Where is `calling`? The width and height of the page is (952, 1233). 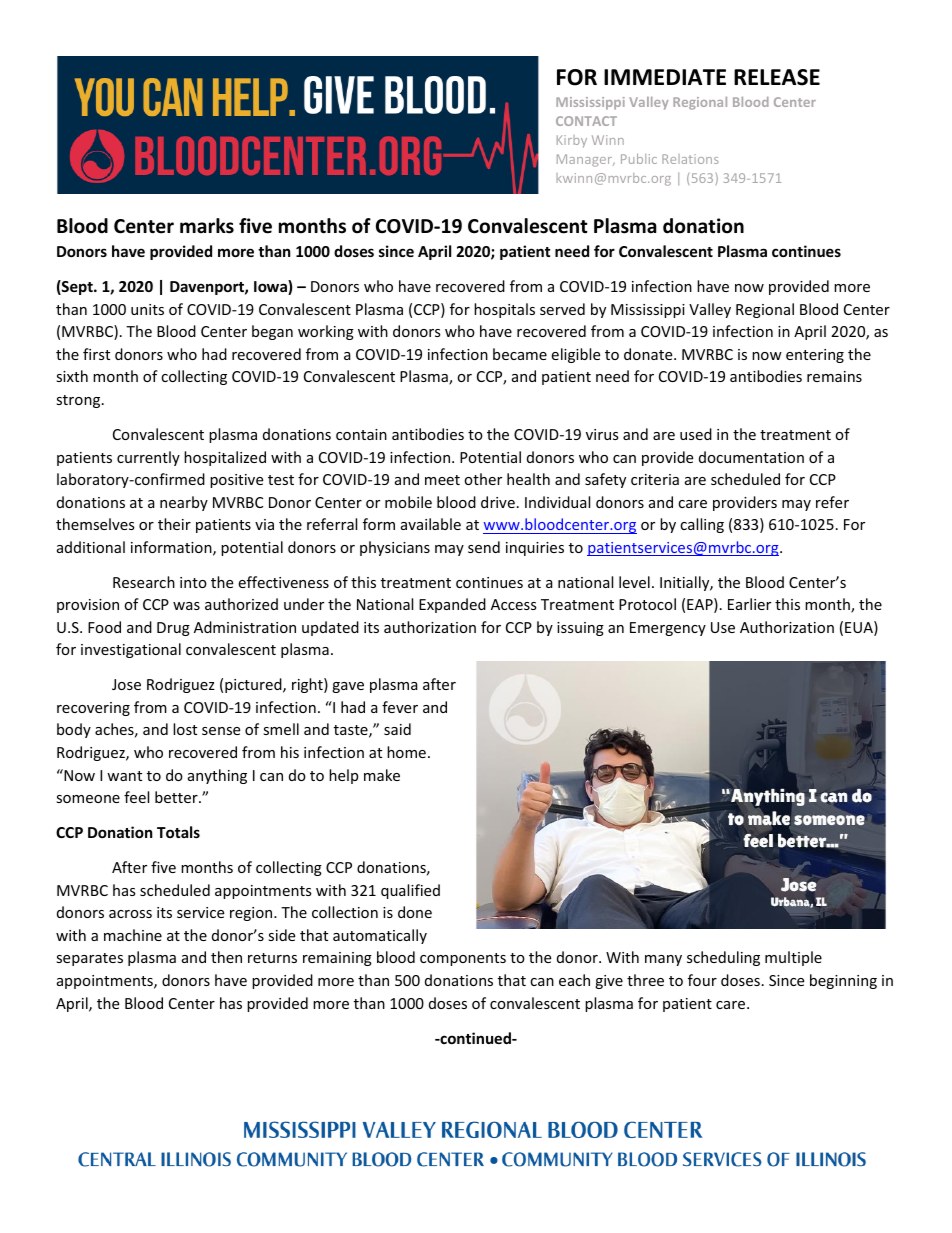
calling is located at coordinates (702, 525).
